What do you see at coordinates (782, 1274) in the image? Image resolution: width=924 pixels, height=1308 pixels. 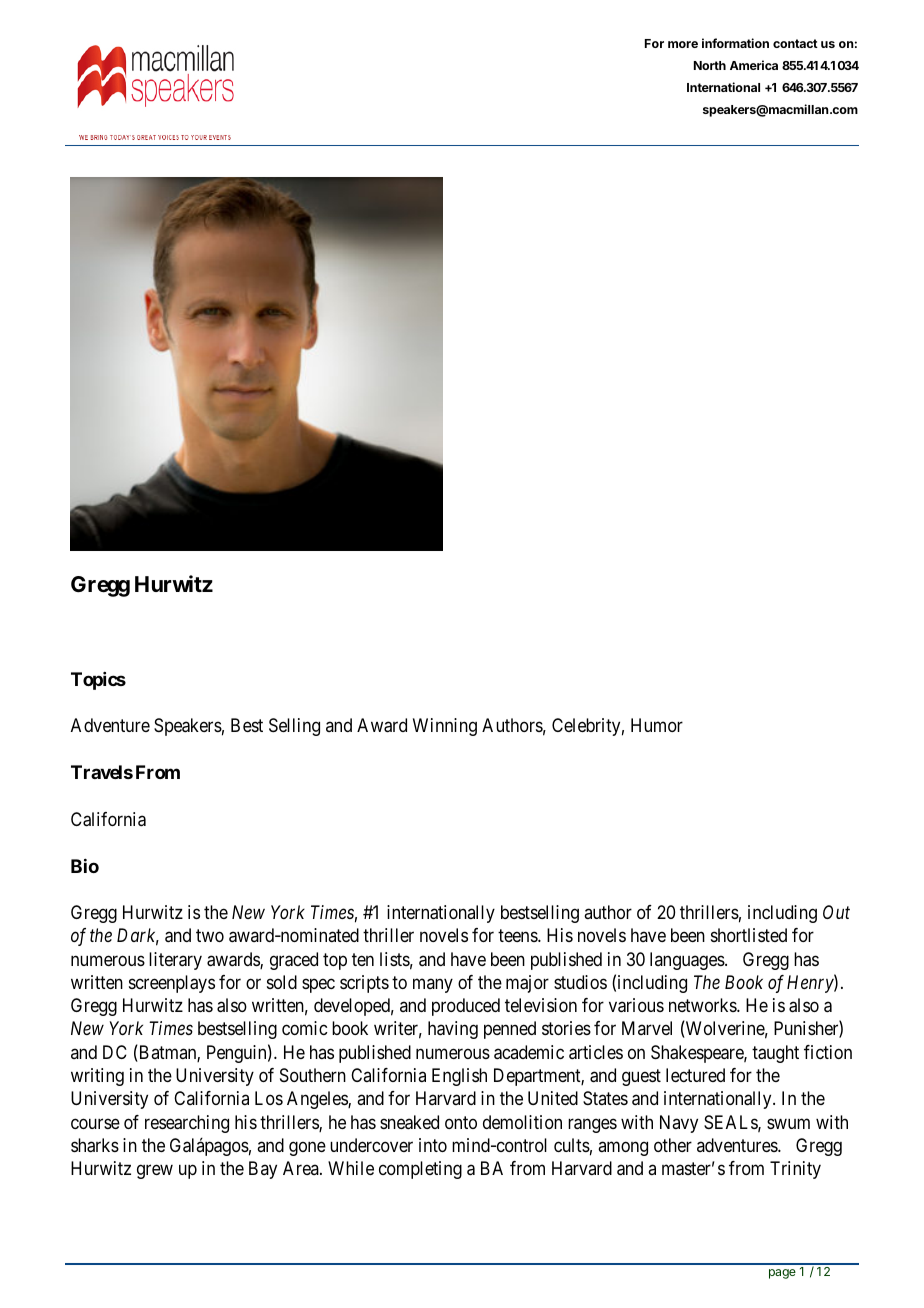 I see `page` at bounding box center [782, 1274].
